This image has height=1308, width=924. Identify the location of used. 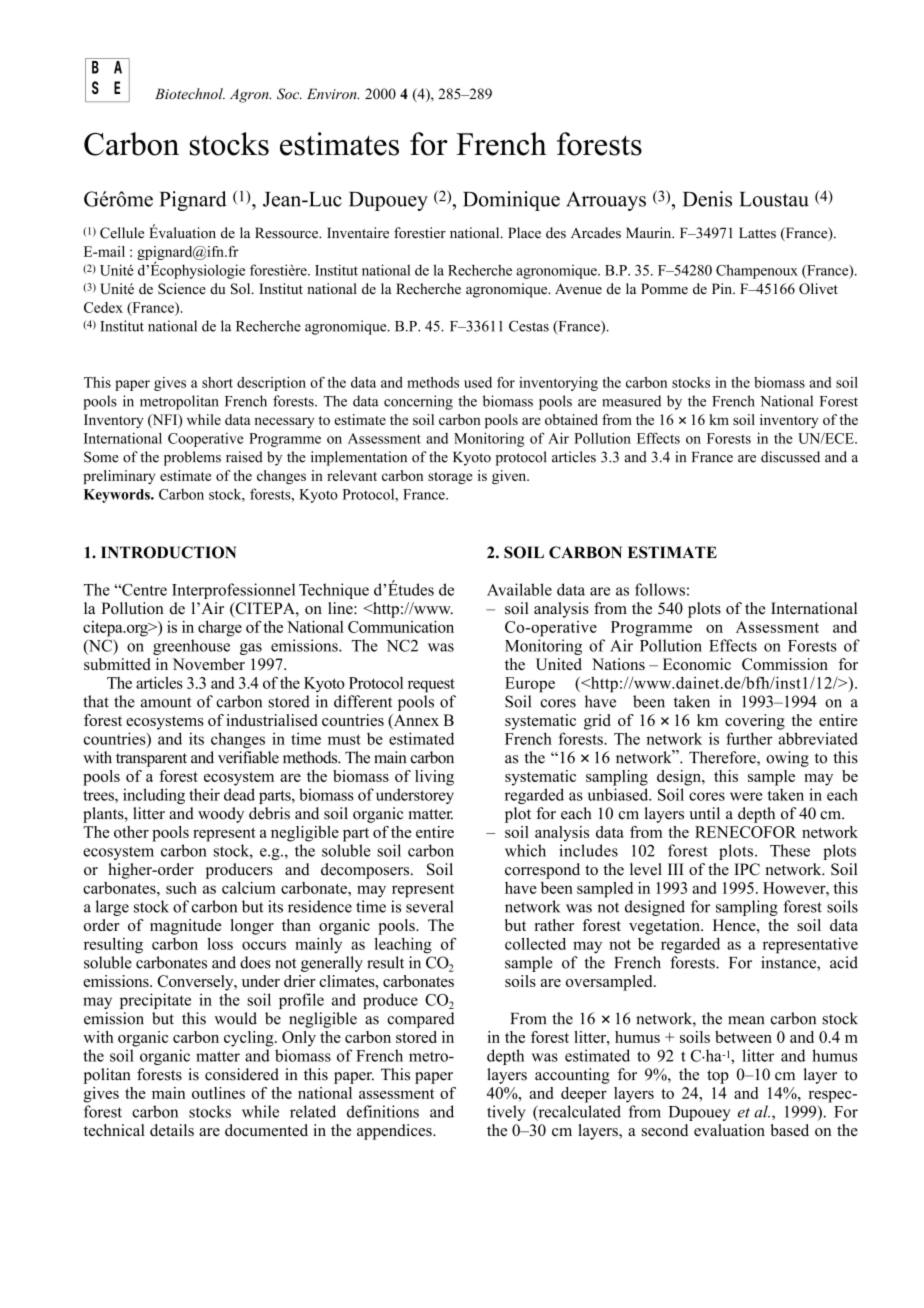
(478, 382).
